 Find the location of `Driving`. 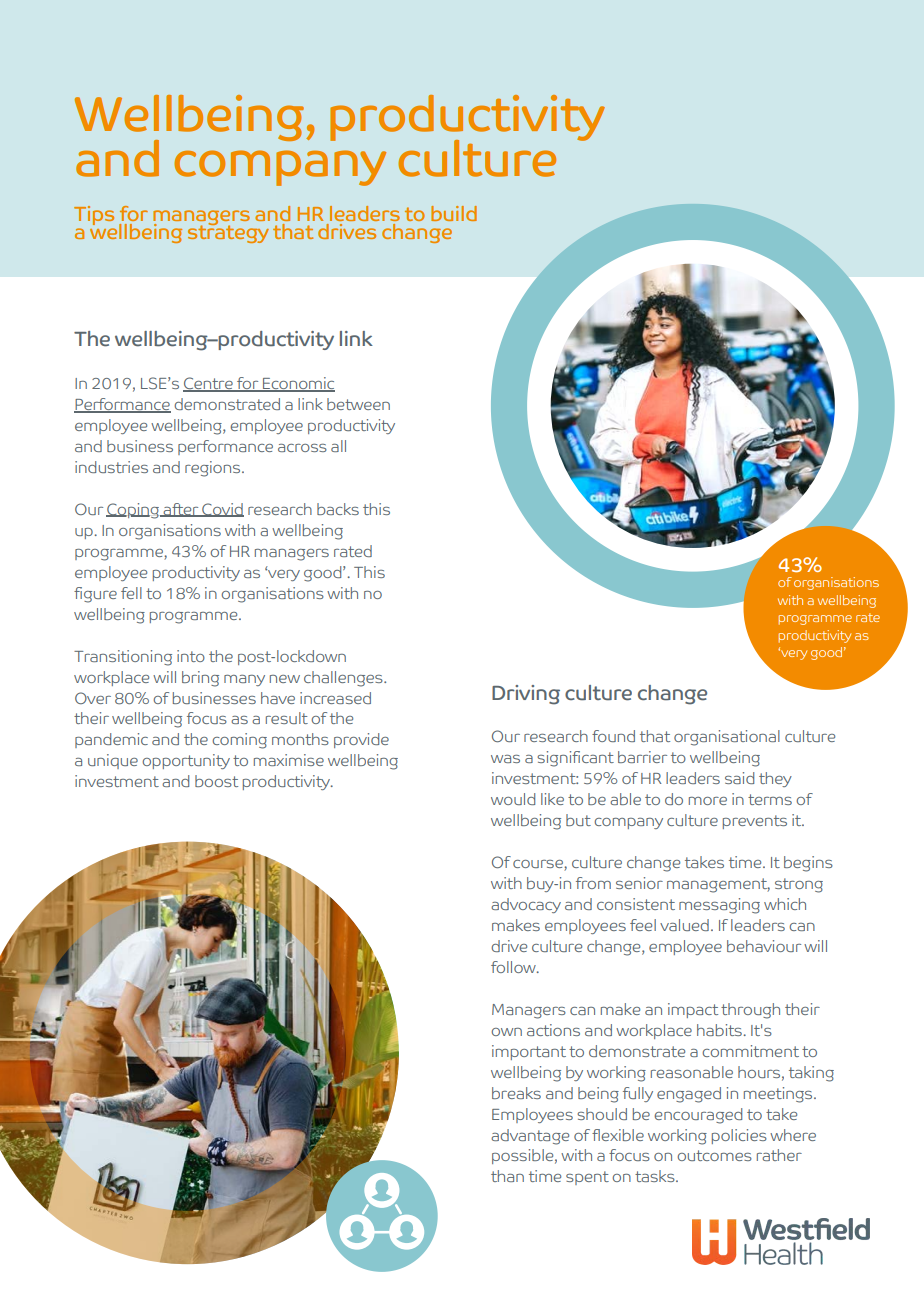

Driving is located at coordinates (526, 695).
